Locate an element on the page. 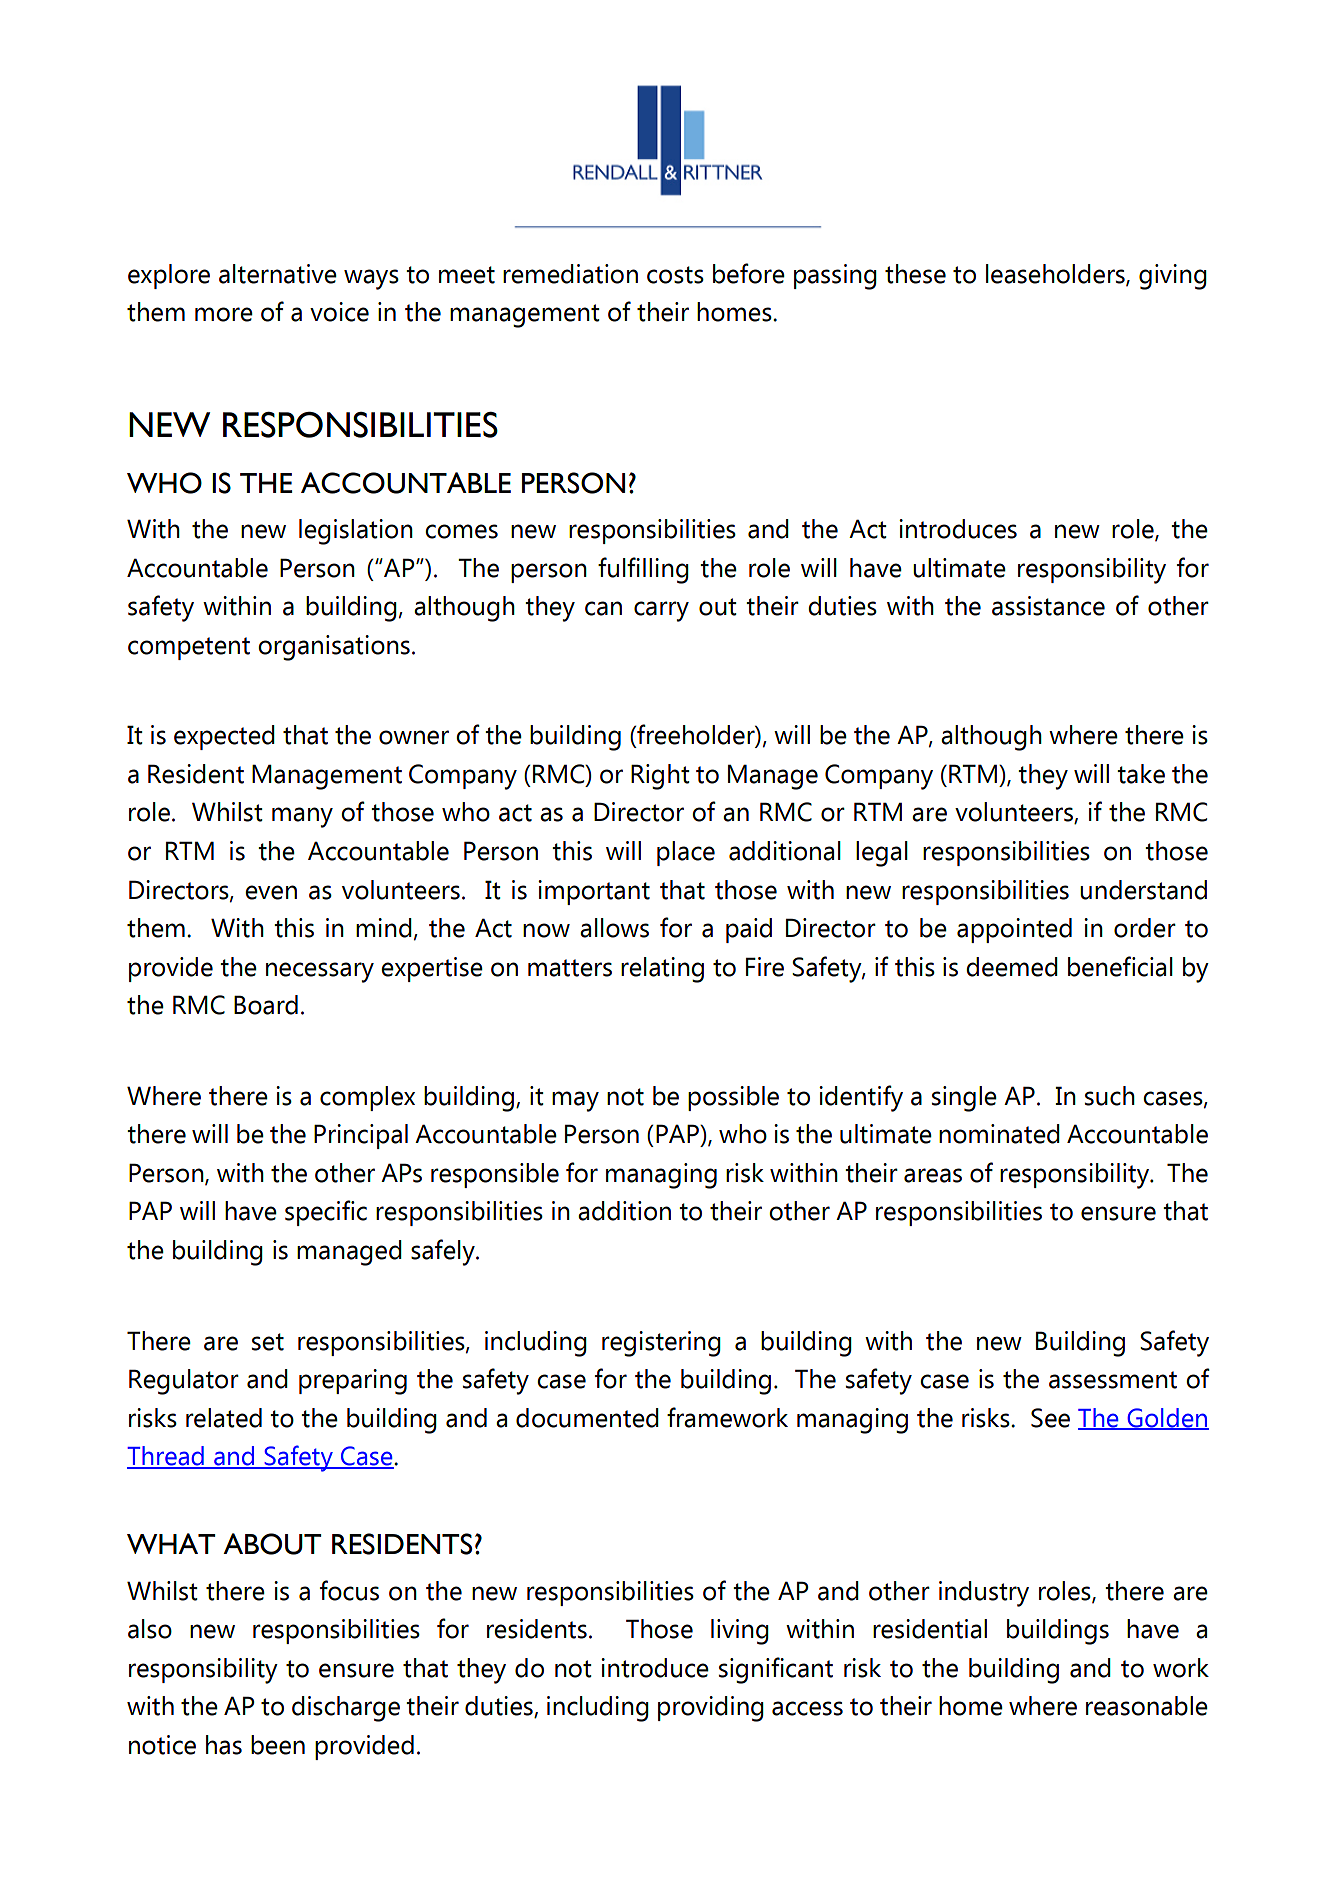 Image resolution: width=1336 pixels, height=1889 pixels. Board is located at coordinates (266, 1005).
